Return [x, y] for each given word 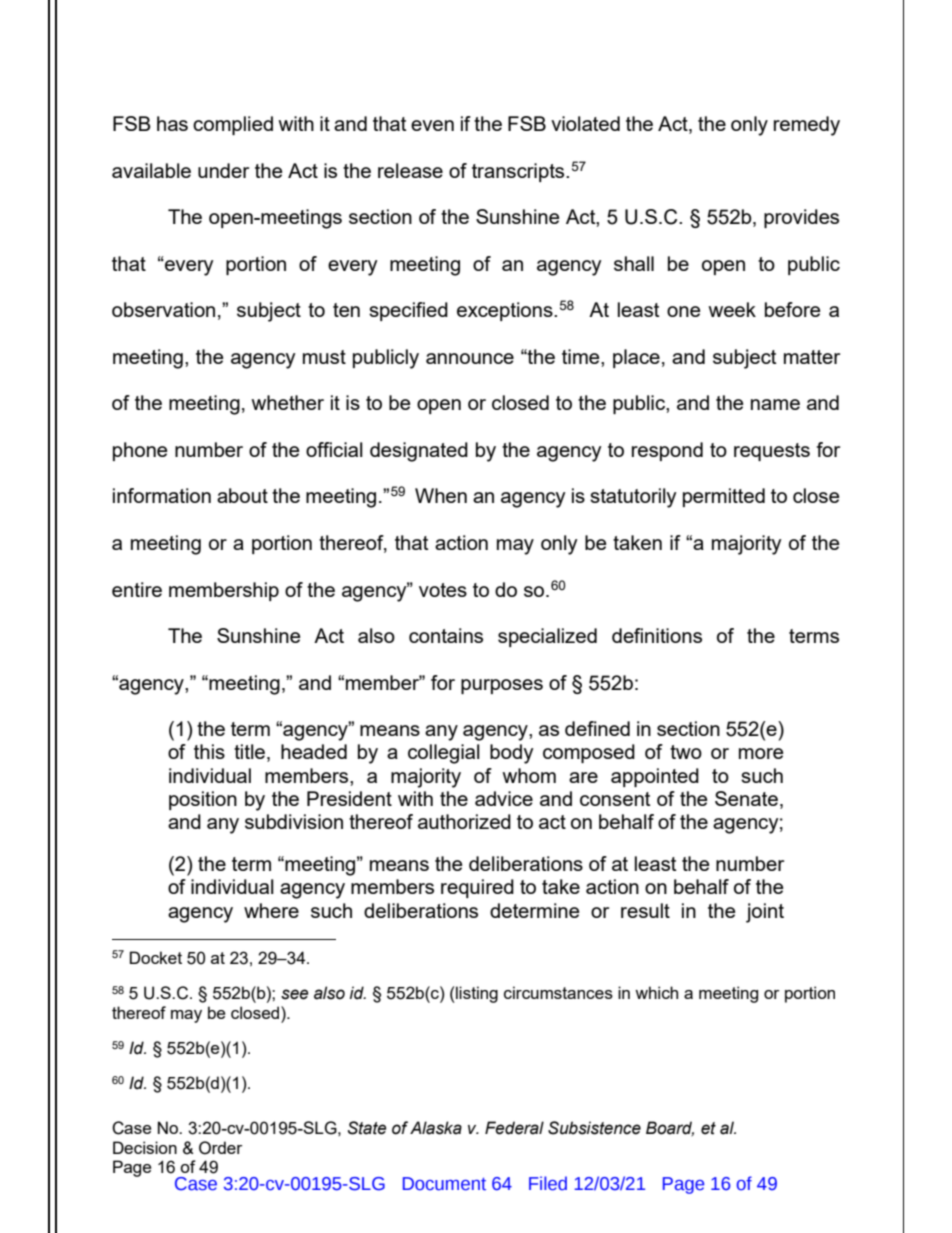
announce [470, 358]
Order [220, 1148]
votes [443, 590]
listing [476, 994]
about [242, 495]
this [209, 751]
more [761, 753]
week [732, 309]
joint [765, 913]
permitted [724, 497]
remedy [807, 126]
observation [163, 309]
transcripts [519, 172]
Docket [156, 957]
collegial [444, 754]
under [223, 170]
